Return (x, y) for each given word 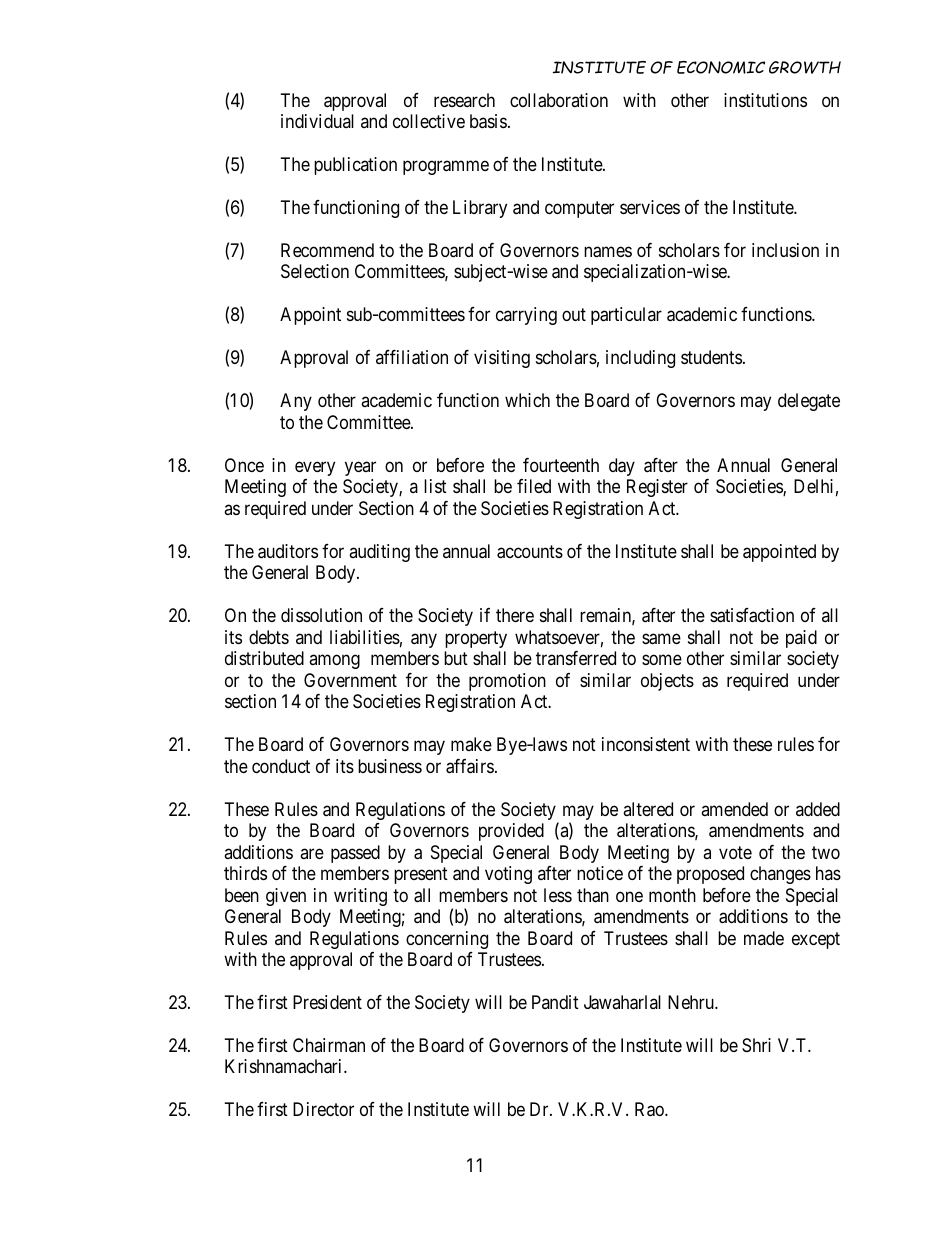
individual (317, 121)
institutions (765, 100)
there (515, 615)
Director (323, 1109)
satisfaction (752, 615)
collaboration (559, 100)
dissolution (321, 615)
